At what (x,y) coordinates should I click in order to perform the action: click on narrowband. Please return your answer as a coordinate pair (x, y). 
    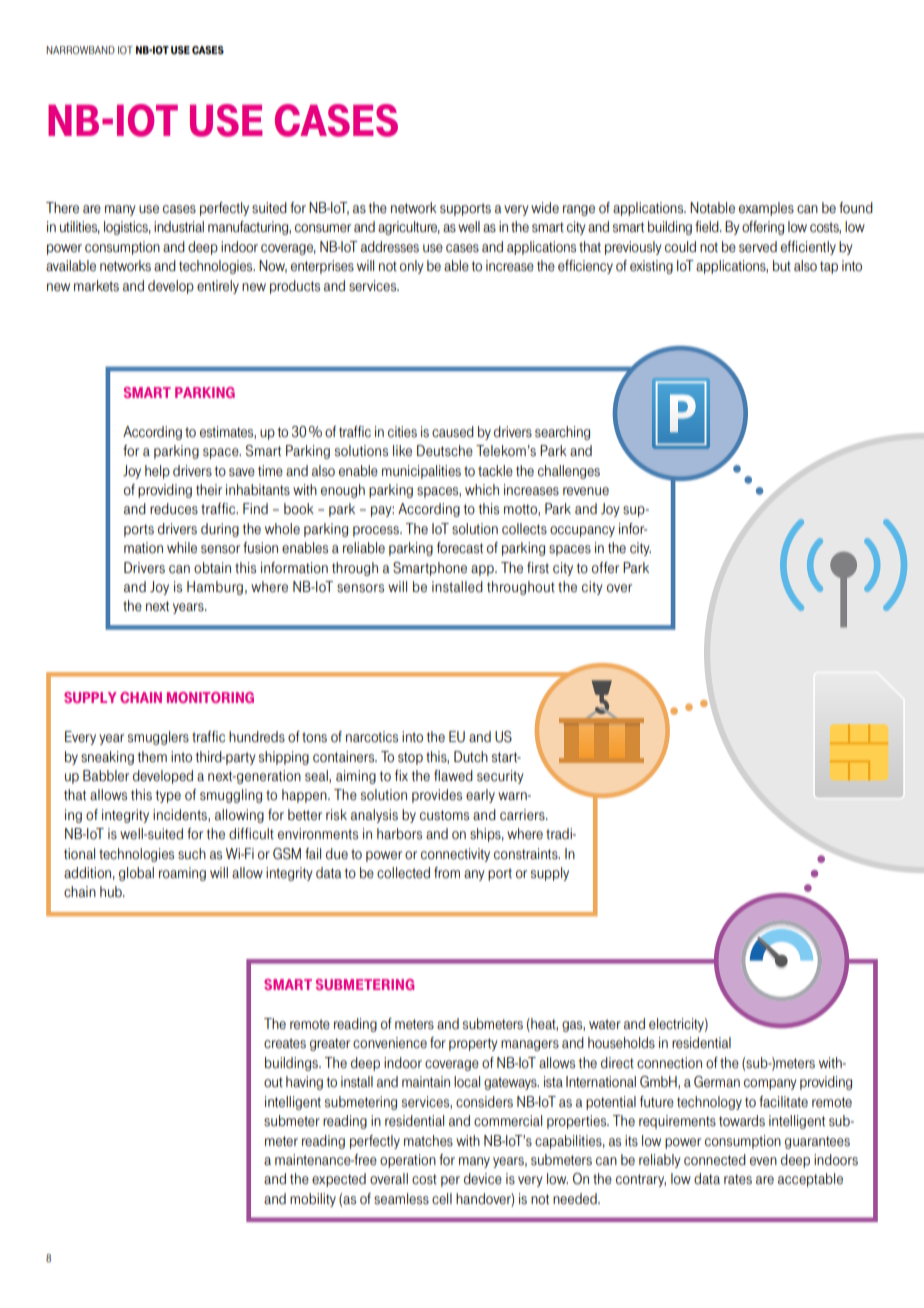
    Looking at the image, I should click on (80, 50).
